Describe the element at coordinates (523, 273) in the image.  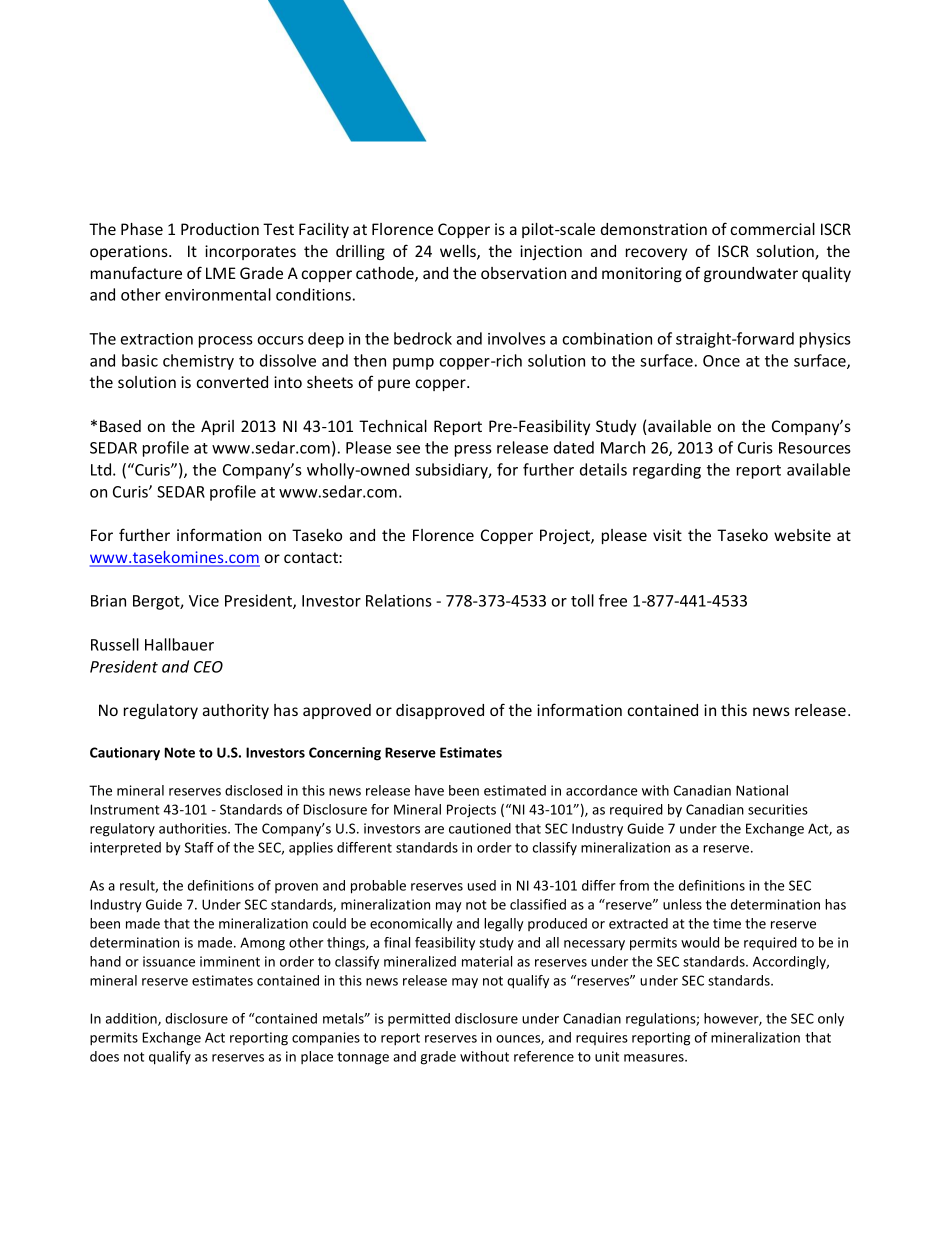
I see `observation` at that location.
